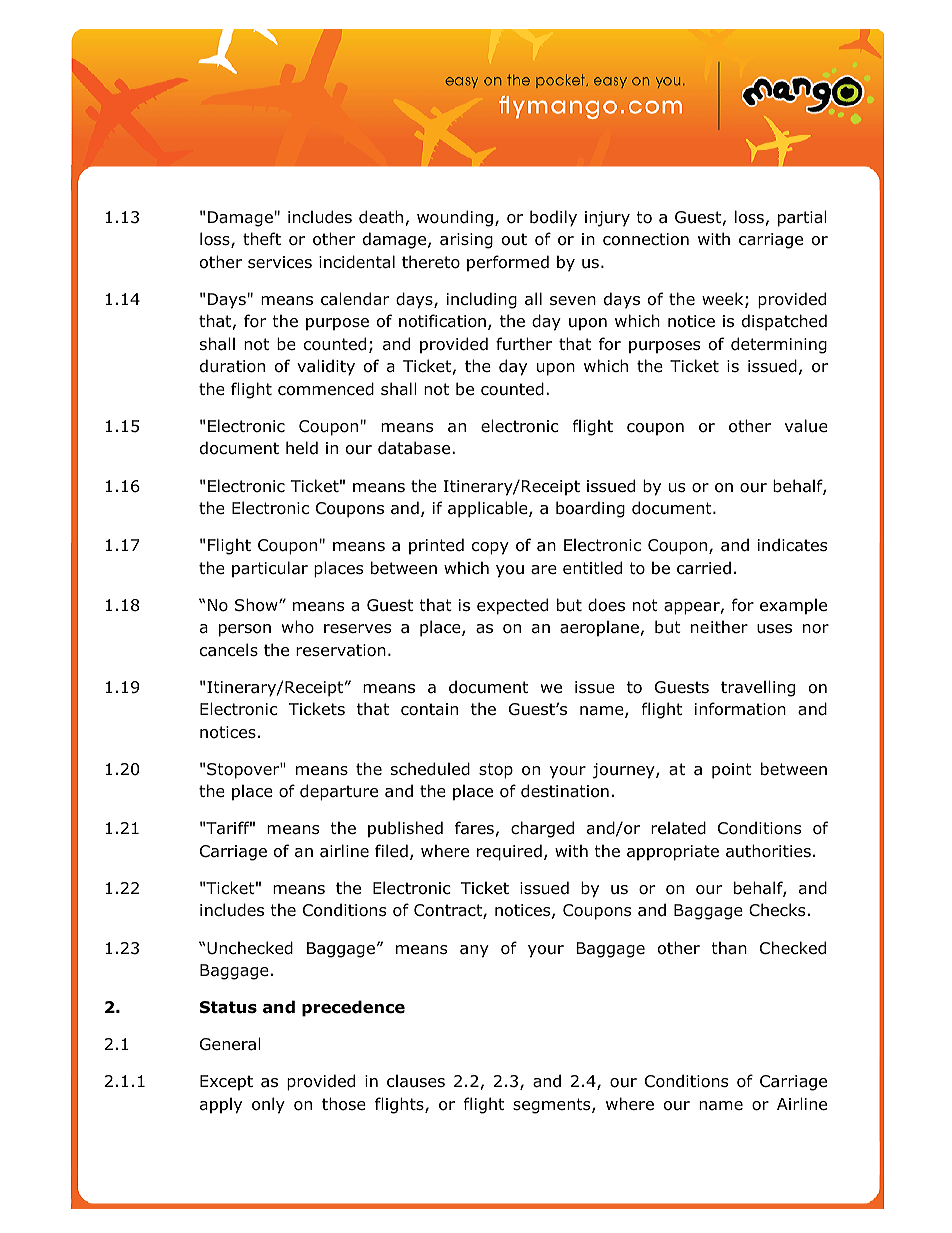  What do you see at coordinates (806, 426) in the page?
I see `value` at bounding box center [806, 426].
